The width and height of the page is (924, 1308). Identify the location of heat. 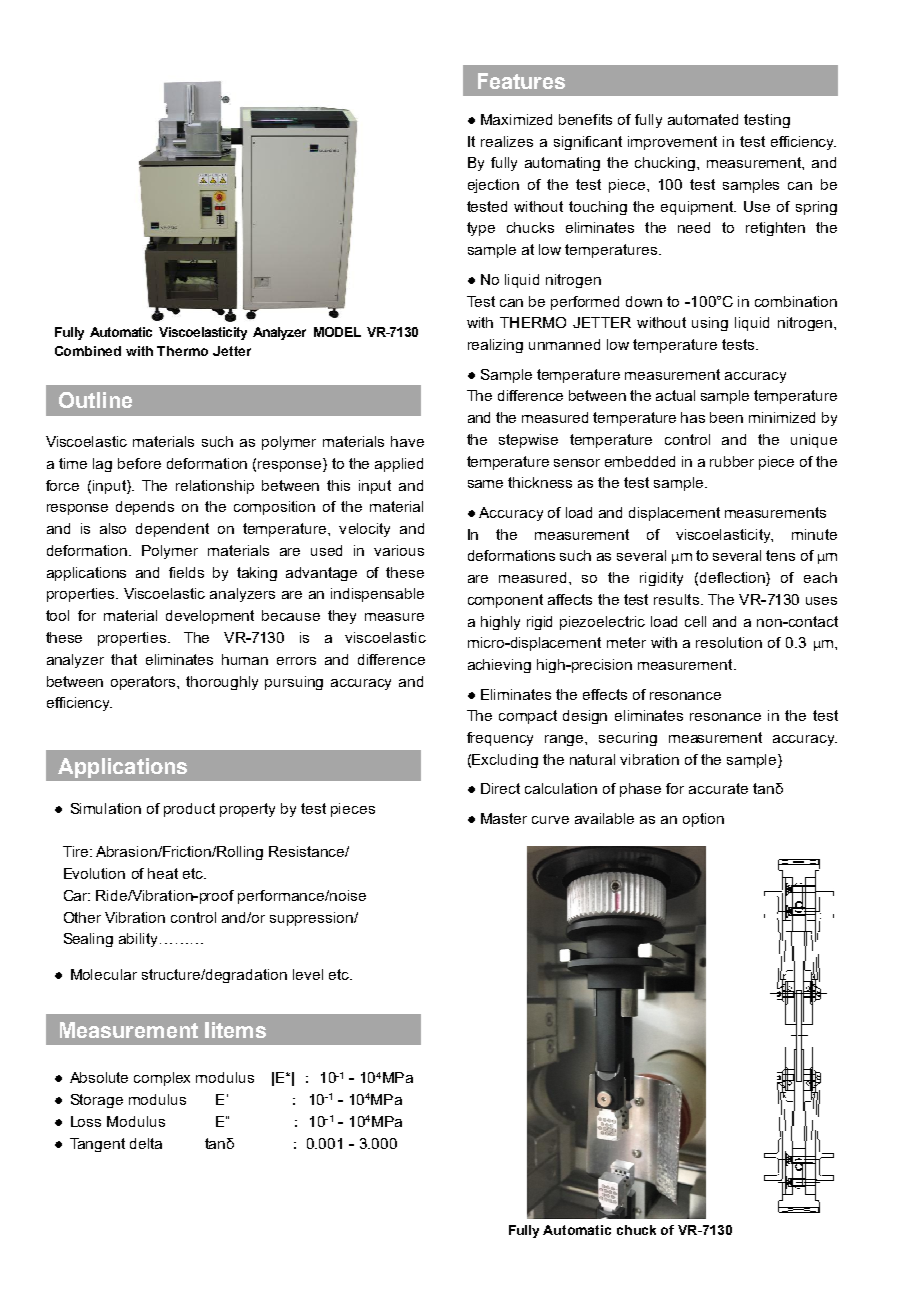
(163, 873).
